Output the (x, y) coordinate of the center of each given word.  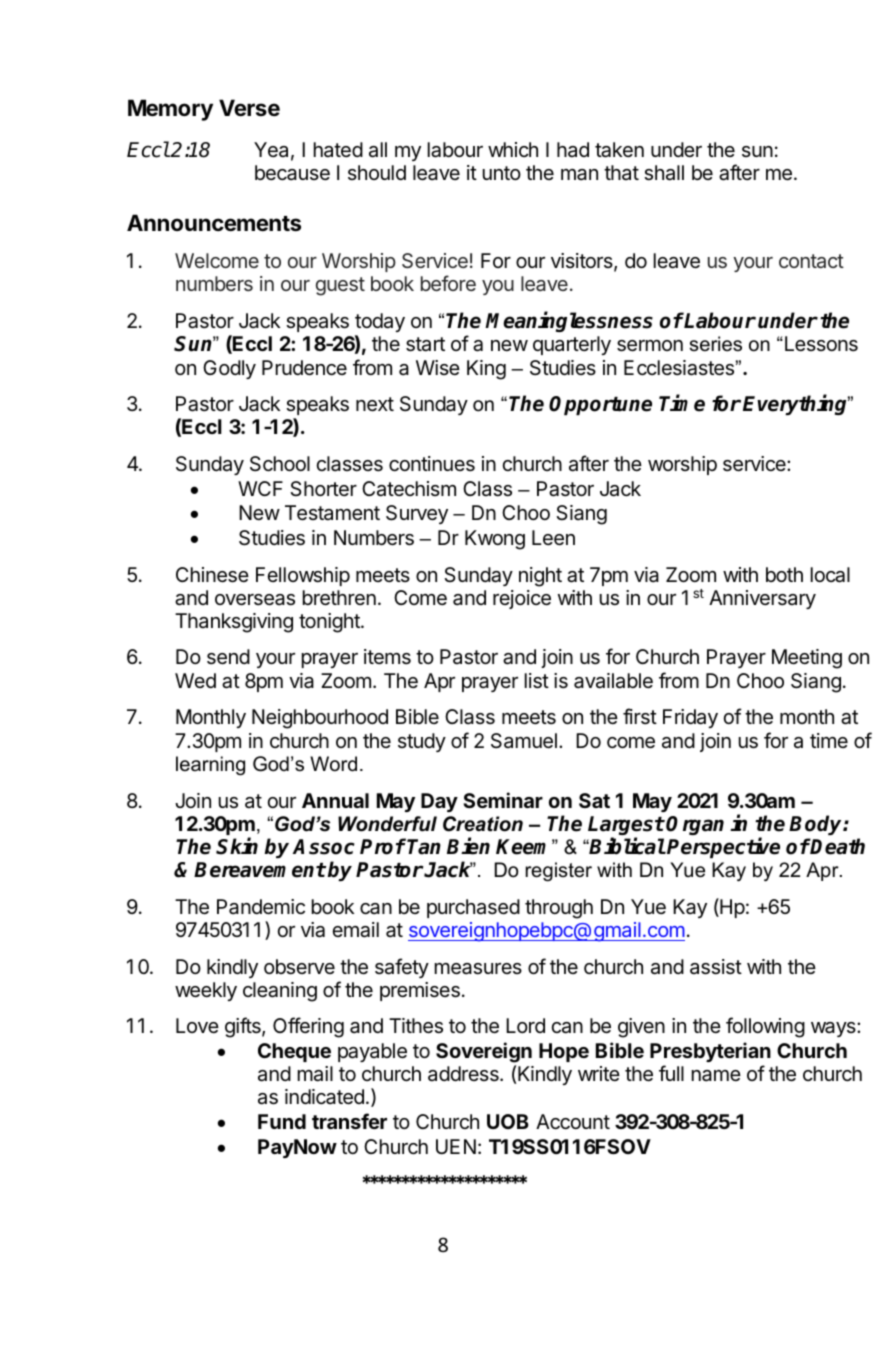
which (513, 149)
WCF (260, 488)
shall (664, 173)
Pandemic (261, 907)
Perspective (723, 847)
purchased (473, 908)
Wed (195, 680)
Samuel (524, 741)
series (716, 344)
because (292, 173)
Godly (229, 369)
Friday (690, 718)
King (486, 370)
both (784, 574)
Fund (282, 1121)
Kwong (495, 540)
